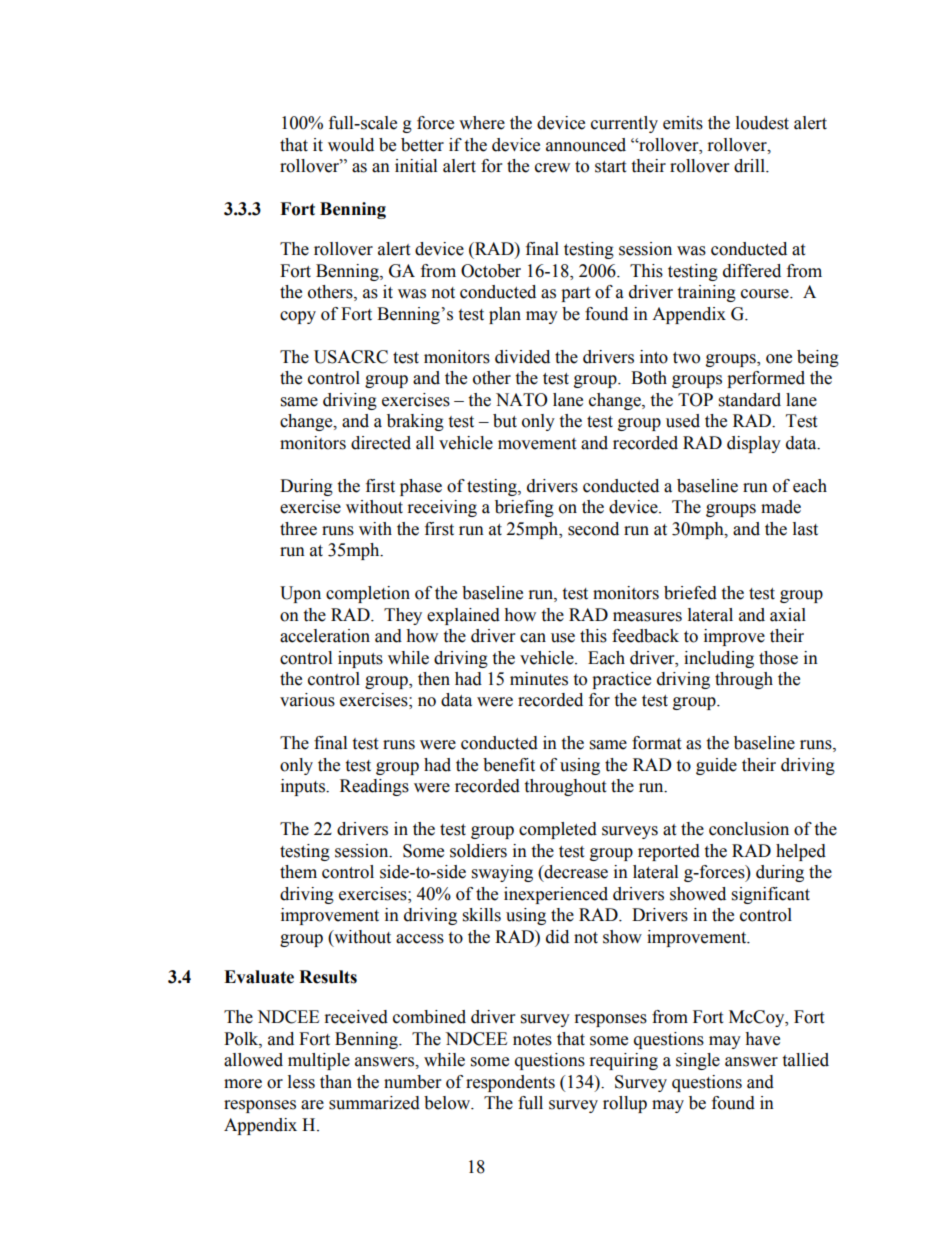 The width and height of the screenshot is (952, 1233). I want to click on Readings, so click(374, 787).
